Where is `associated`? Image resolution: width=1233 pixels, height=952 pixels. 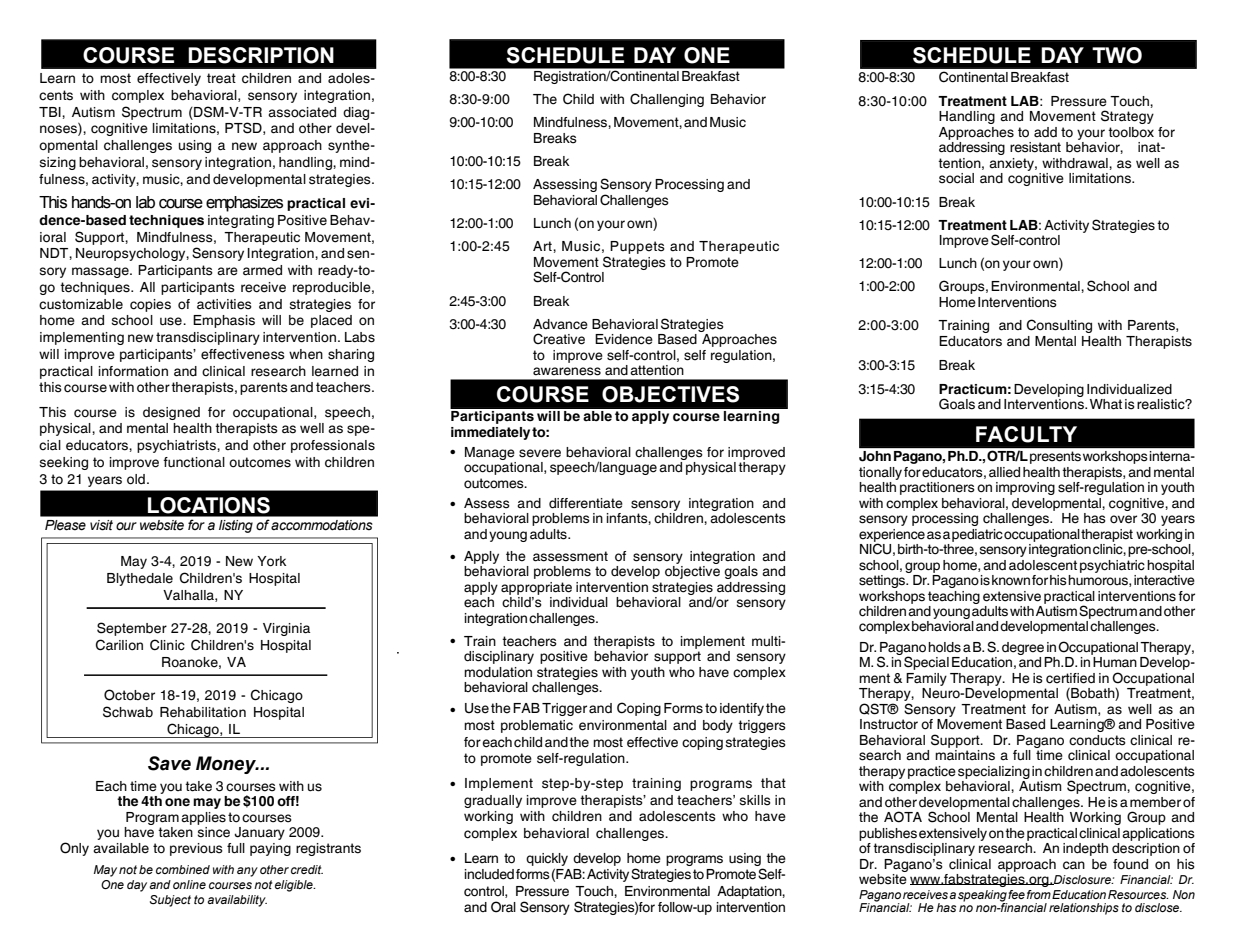
associated is located at coordinates (302, 112).
